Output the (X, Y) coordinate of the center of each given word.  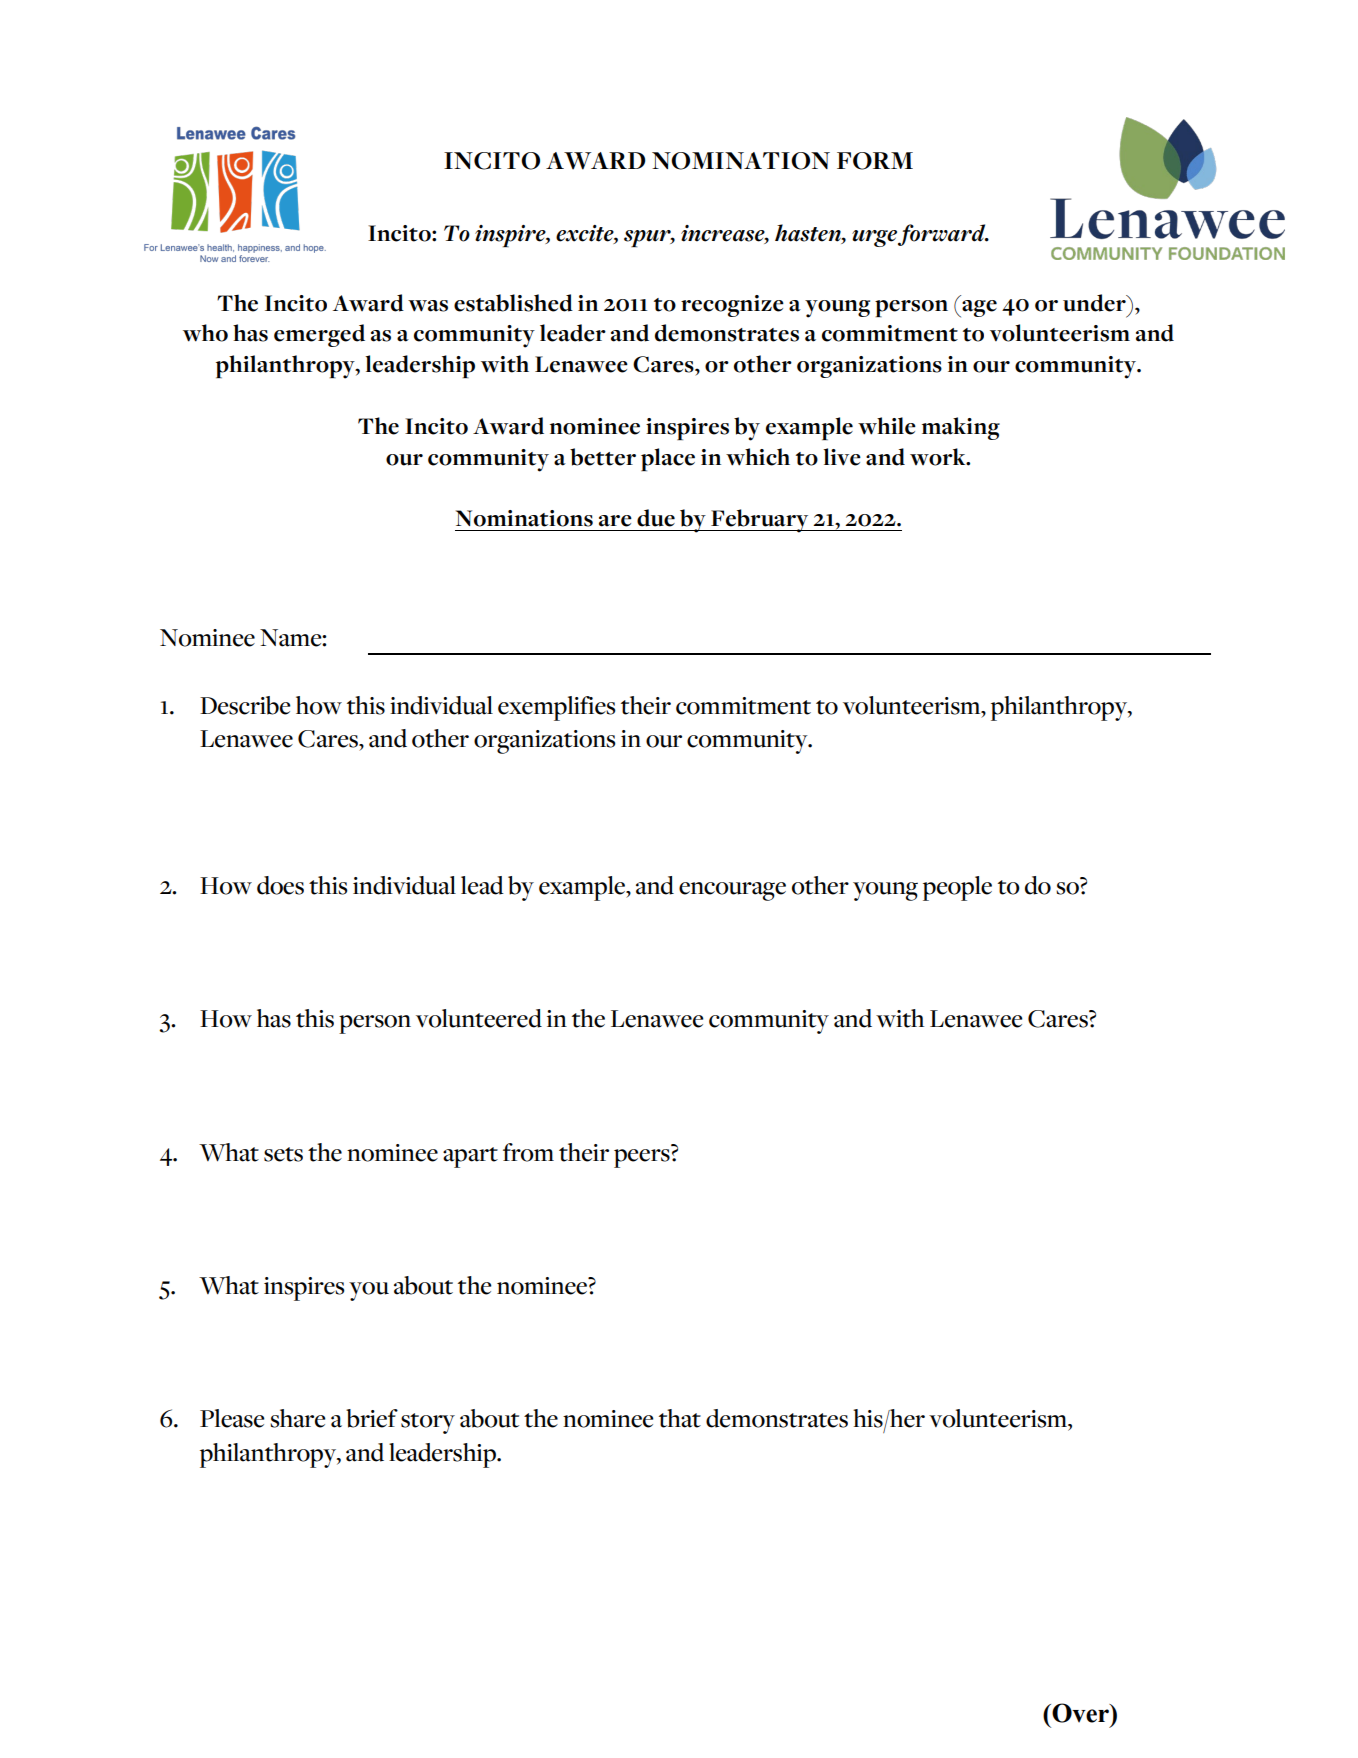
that (680, 1418)
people (957, 888)
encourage (732, 891)
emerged (319, 335)
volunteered (479, 1018)
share (298, 1418)
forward (943, 235)
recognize (732, 306)
